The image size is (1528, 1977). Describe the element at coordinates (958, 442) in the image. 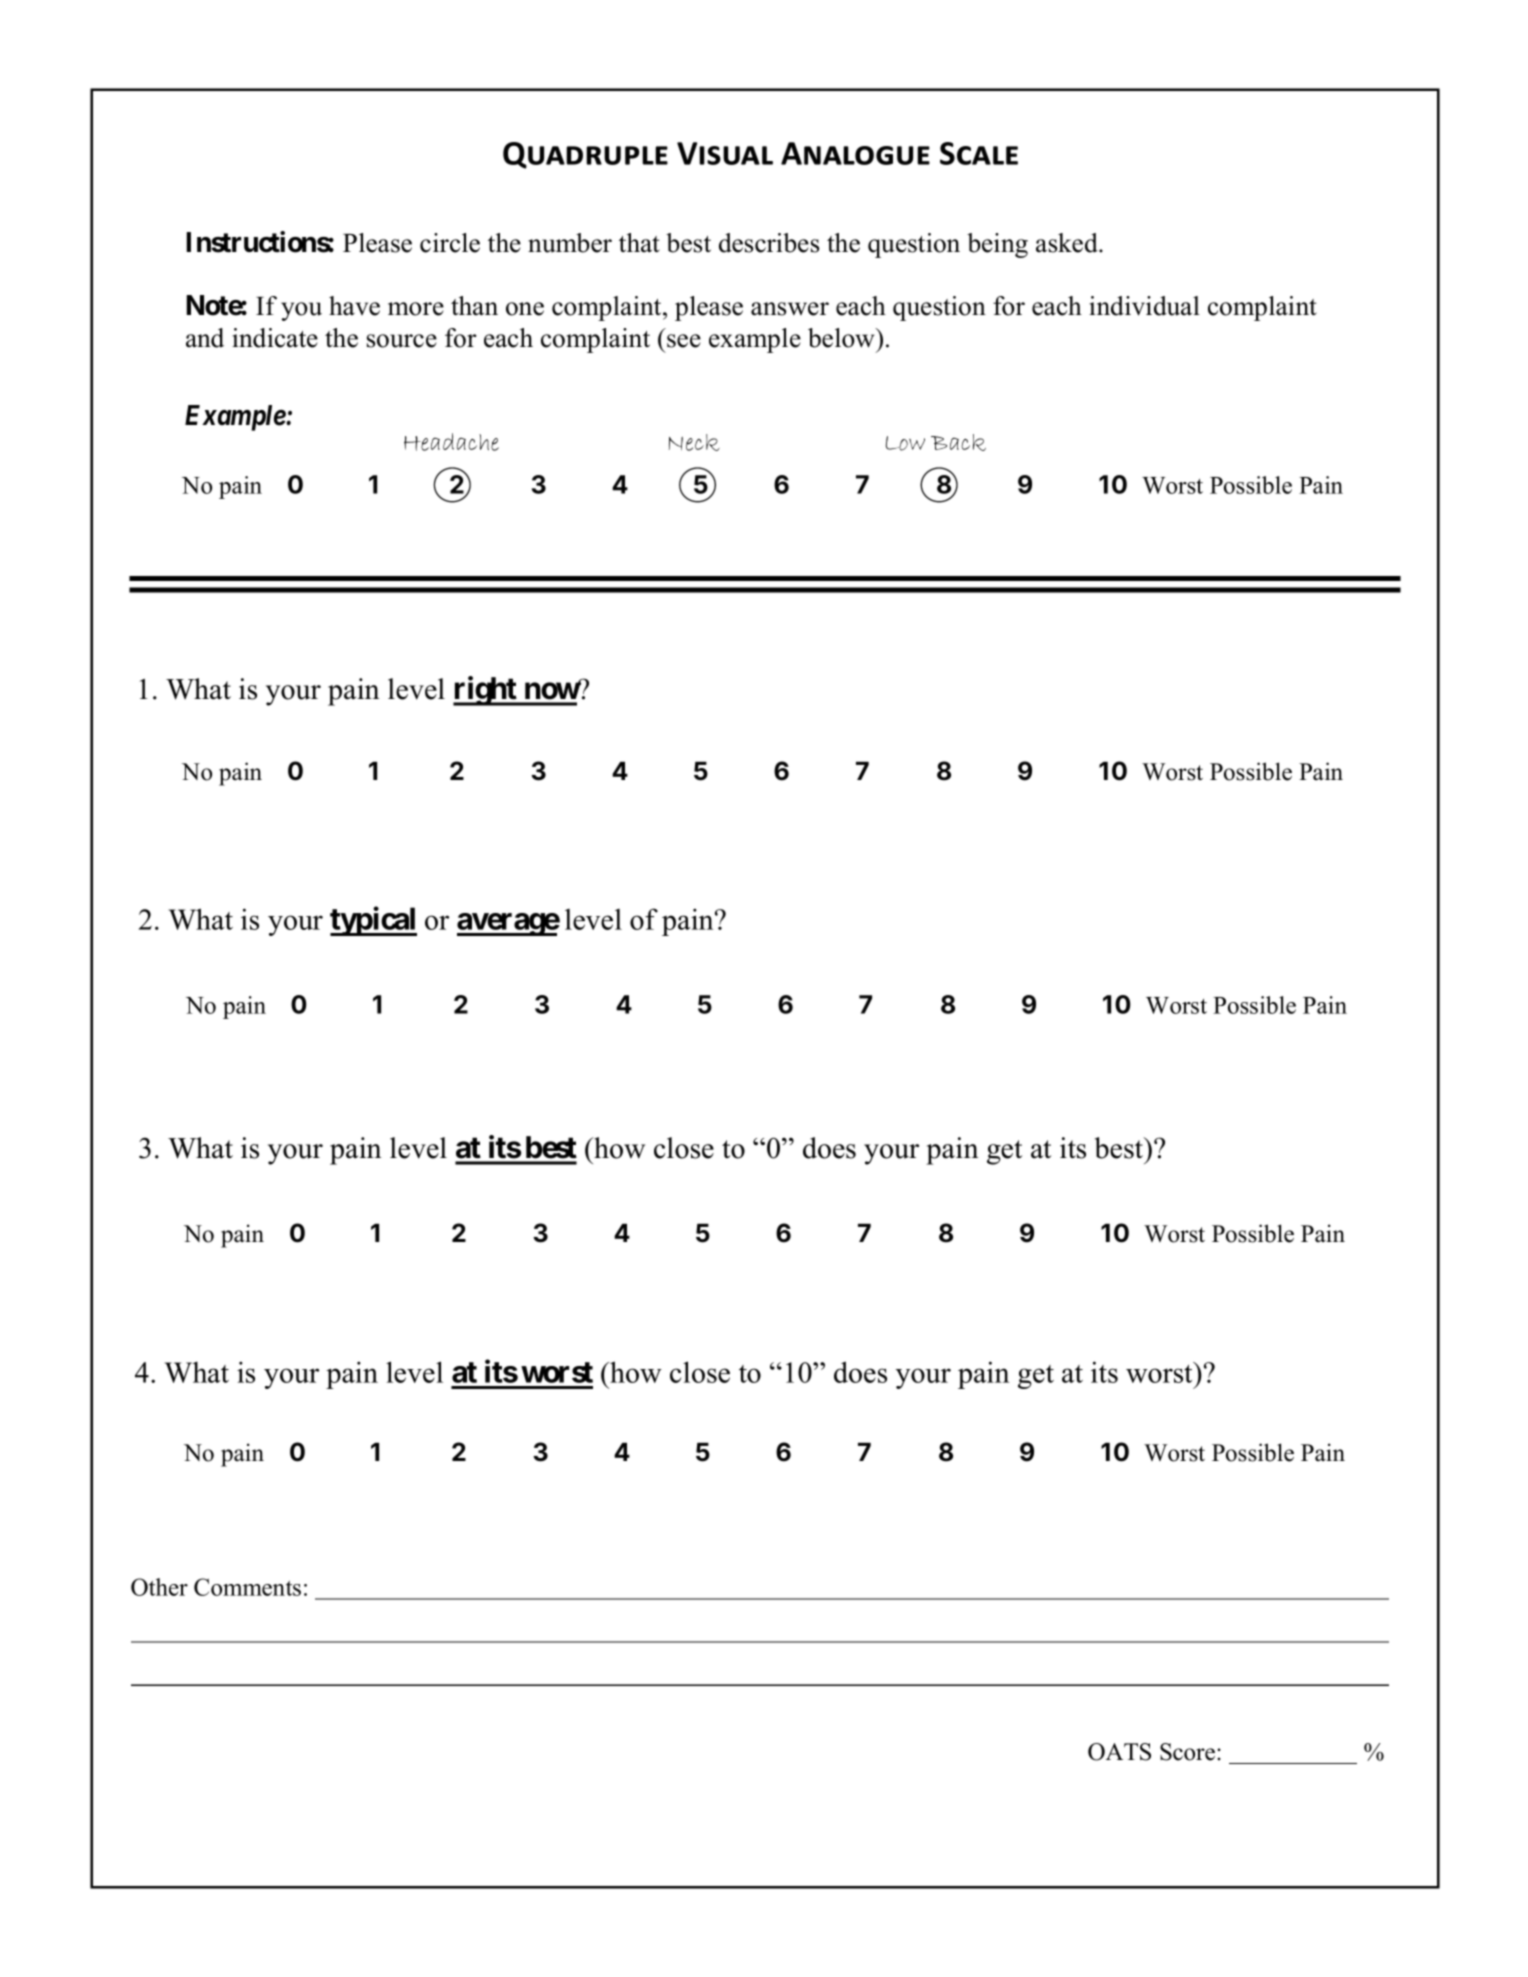

I see `Back` at that location.
